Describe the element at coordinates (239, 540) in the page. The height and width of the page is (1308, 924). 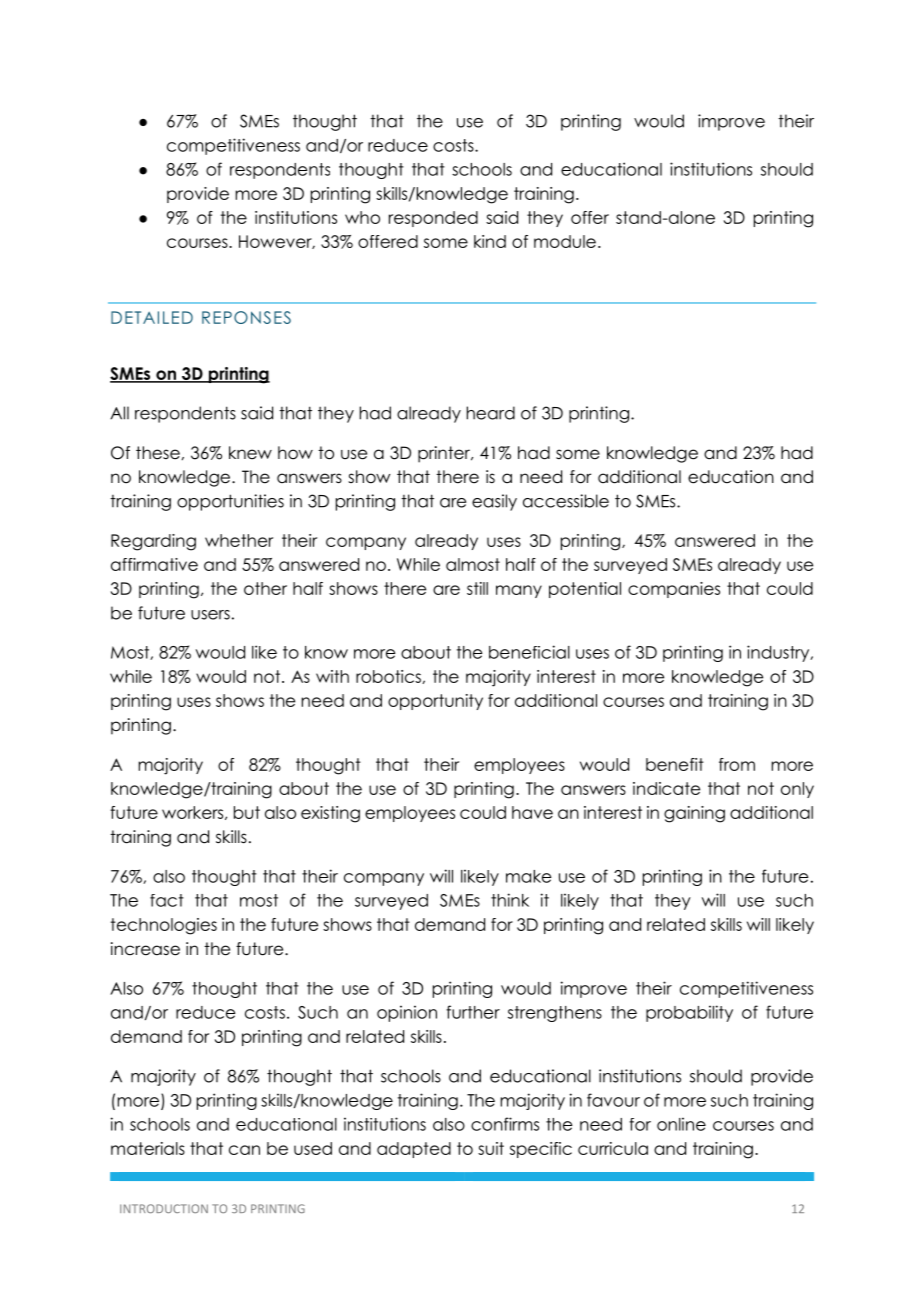
I see `whether` at that location.
